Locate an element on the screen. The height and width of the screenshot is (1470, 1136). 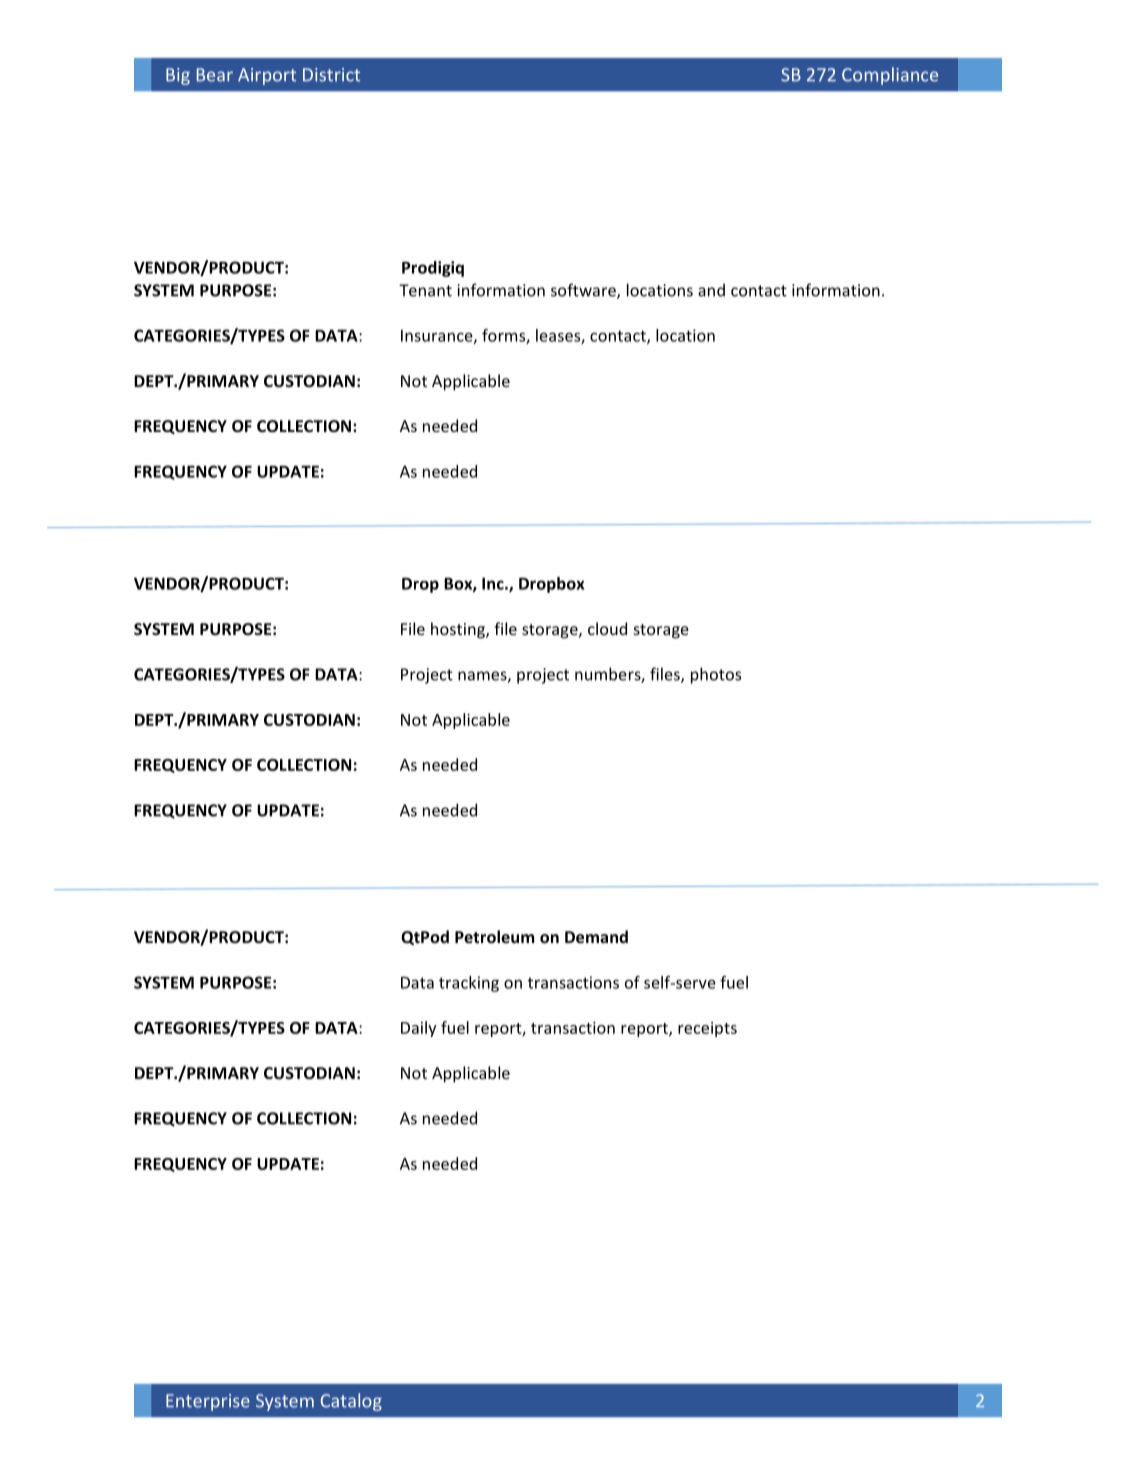
cloud is located at coordinates (607, 628).
